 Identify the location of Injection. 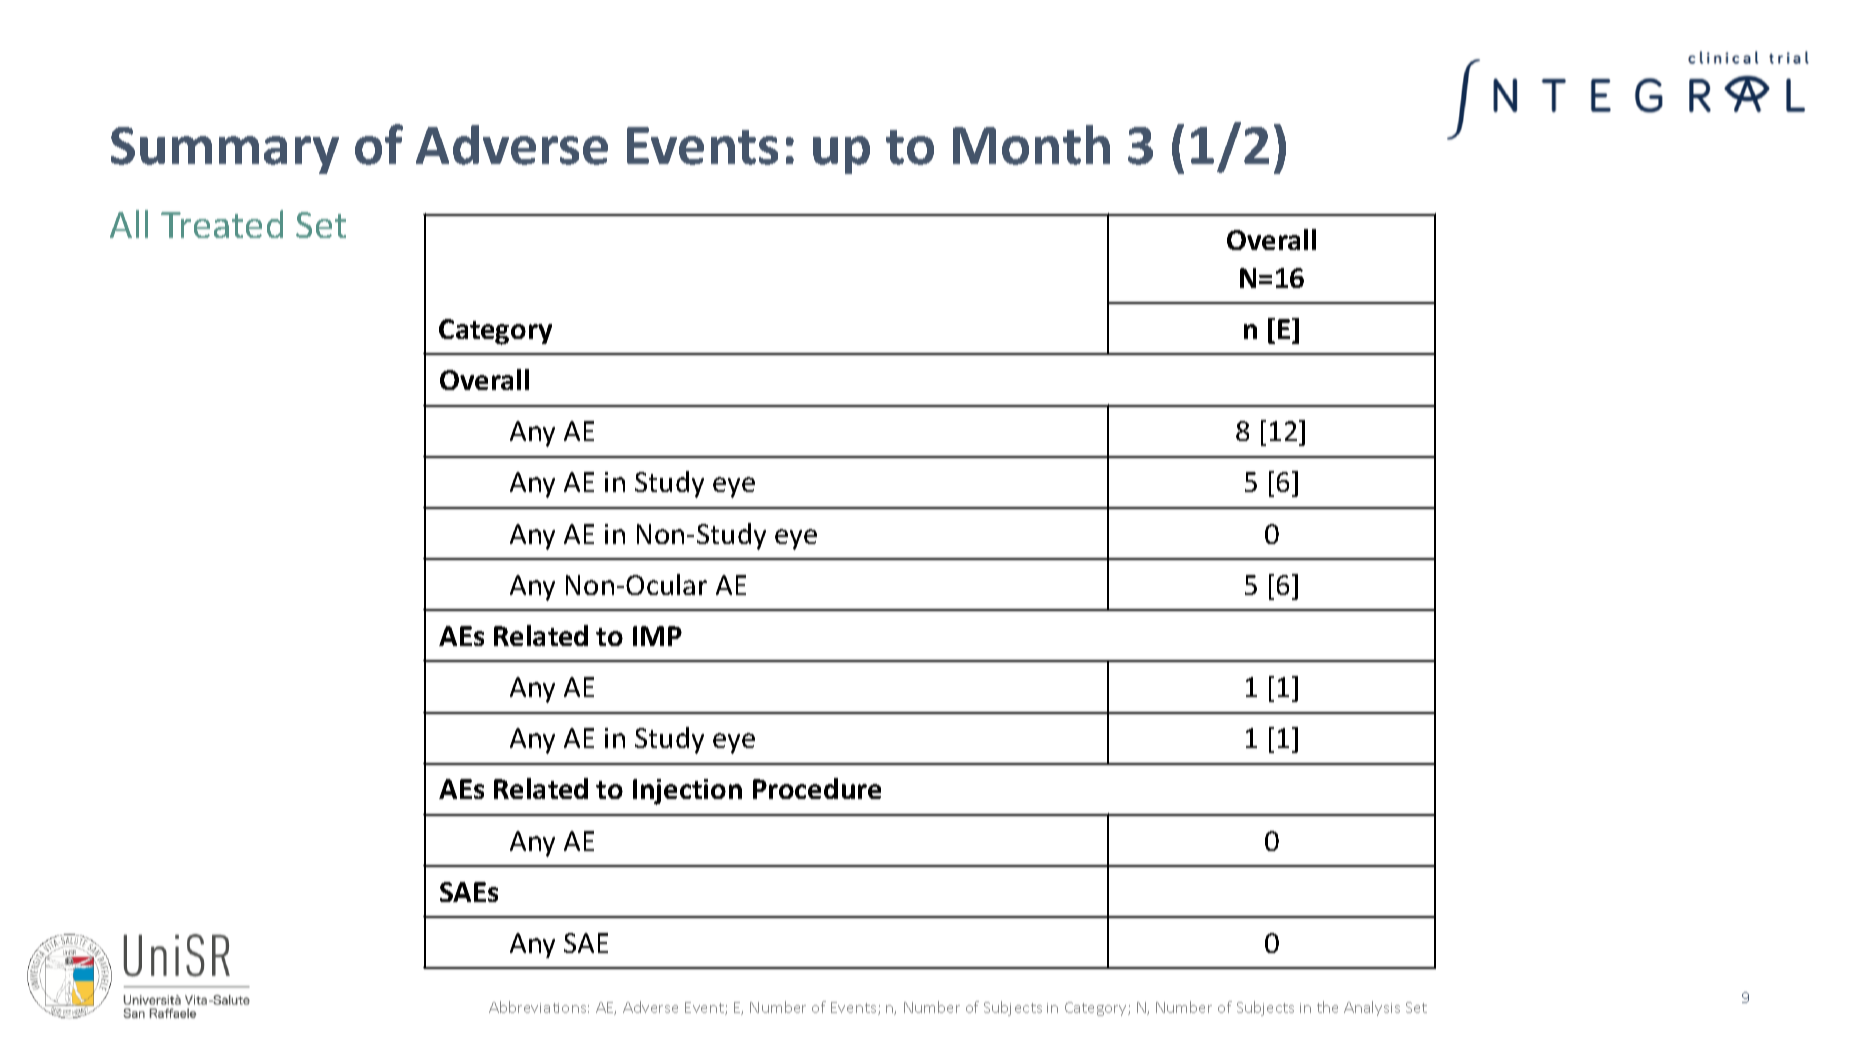
(687, 792).
